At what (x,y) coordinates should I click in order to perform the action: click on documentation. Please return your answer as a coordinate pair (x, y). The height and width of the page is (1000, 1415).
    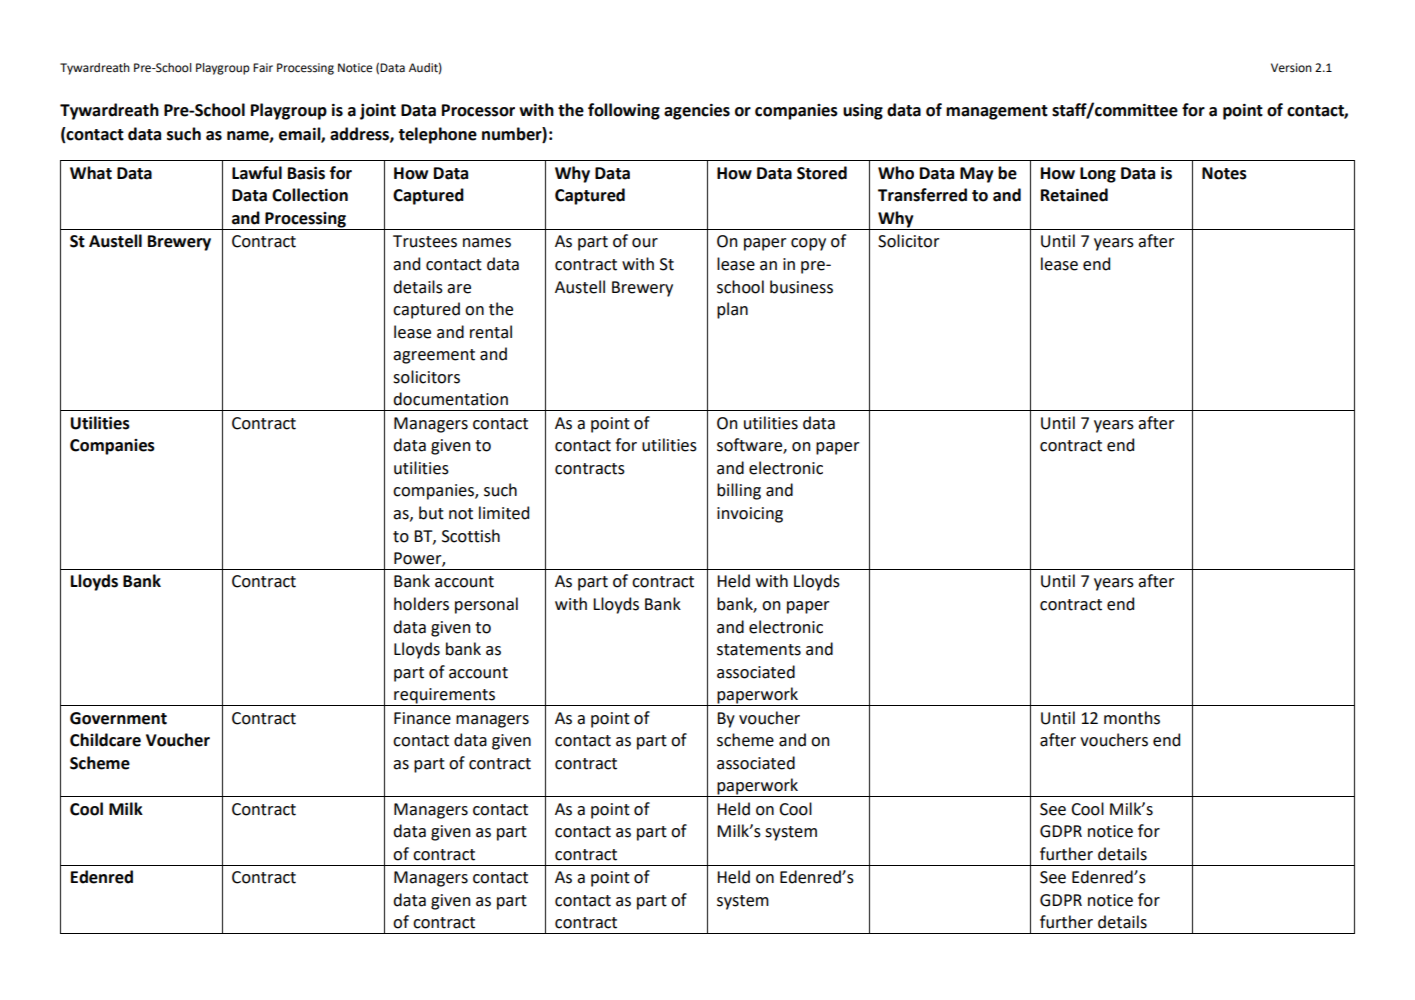
    Looking at the image, I should click on (450, 399).
